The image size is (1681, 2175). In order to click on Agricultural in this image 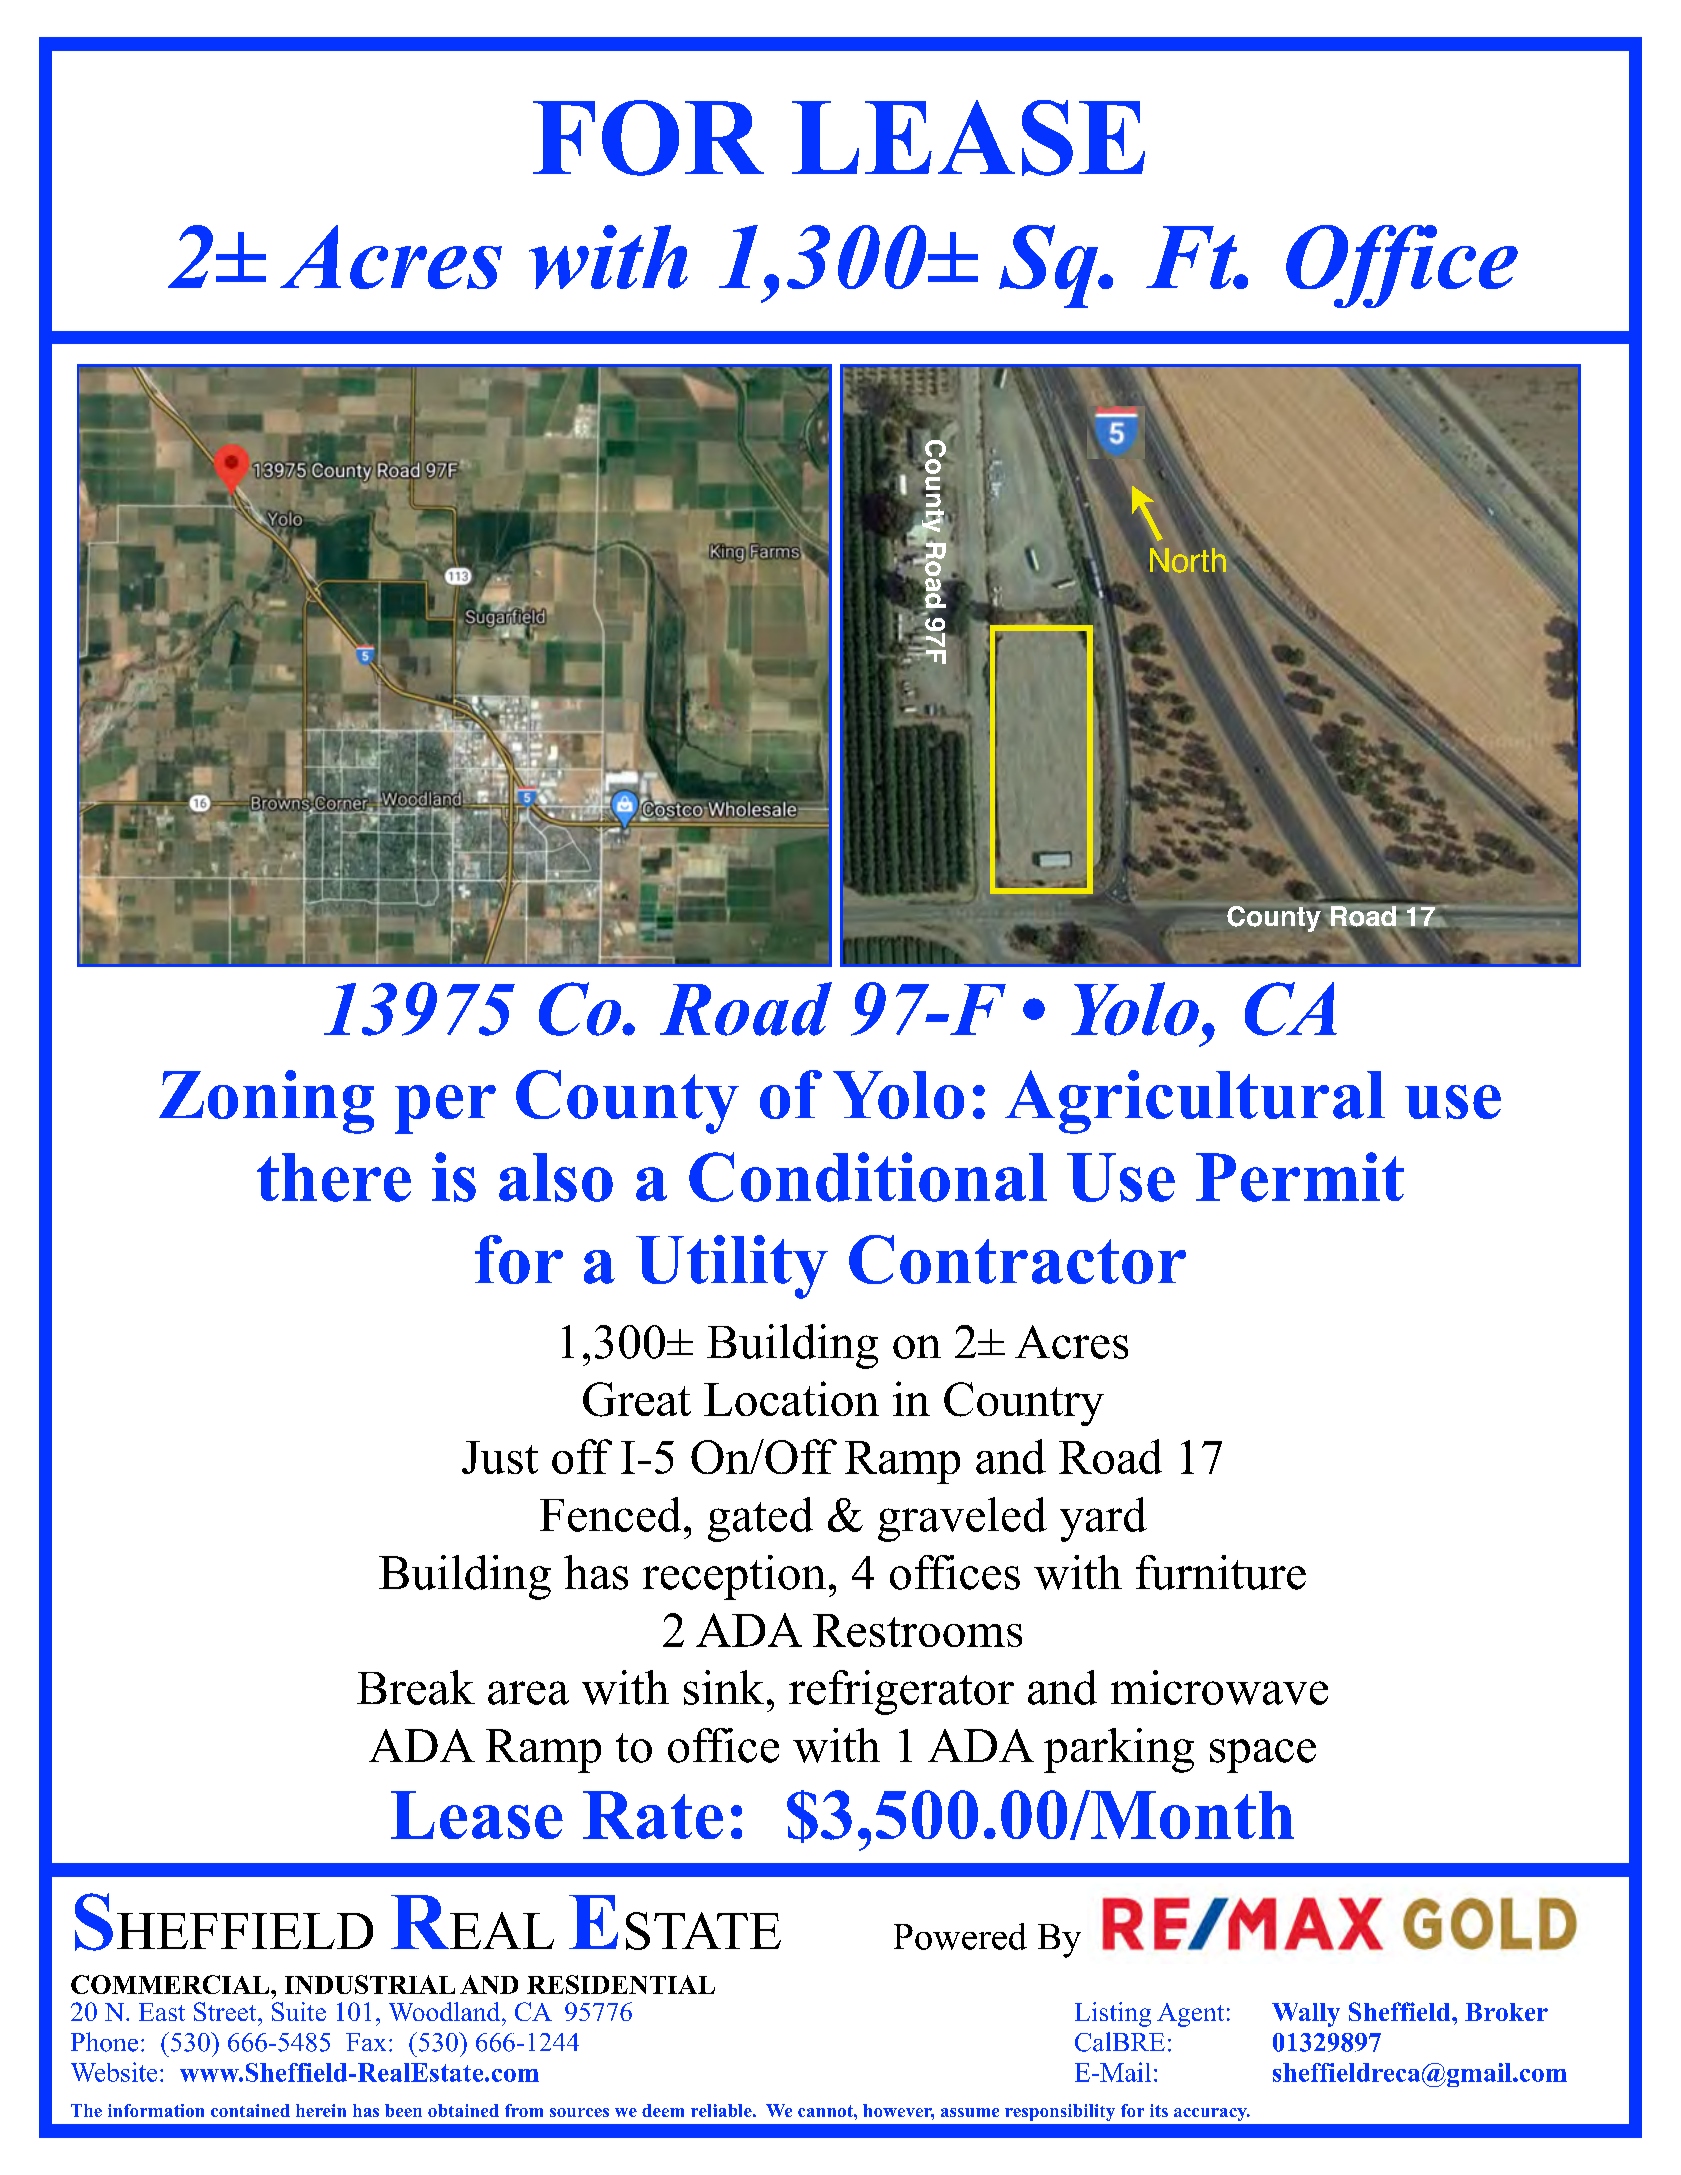, I will do `click(1195, 1102)`.
